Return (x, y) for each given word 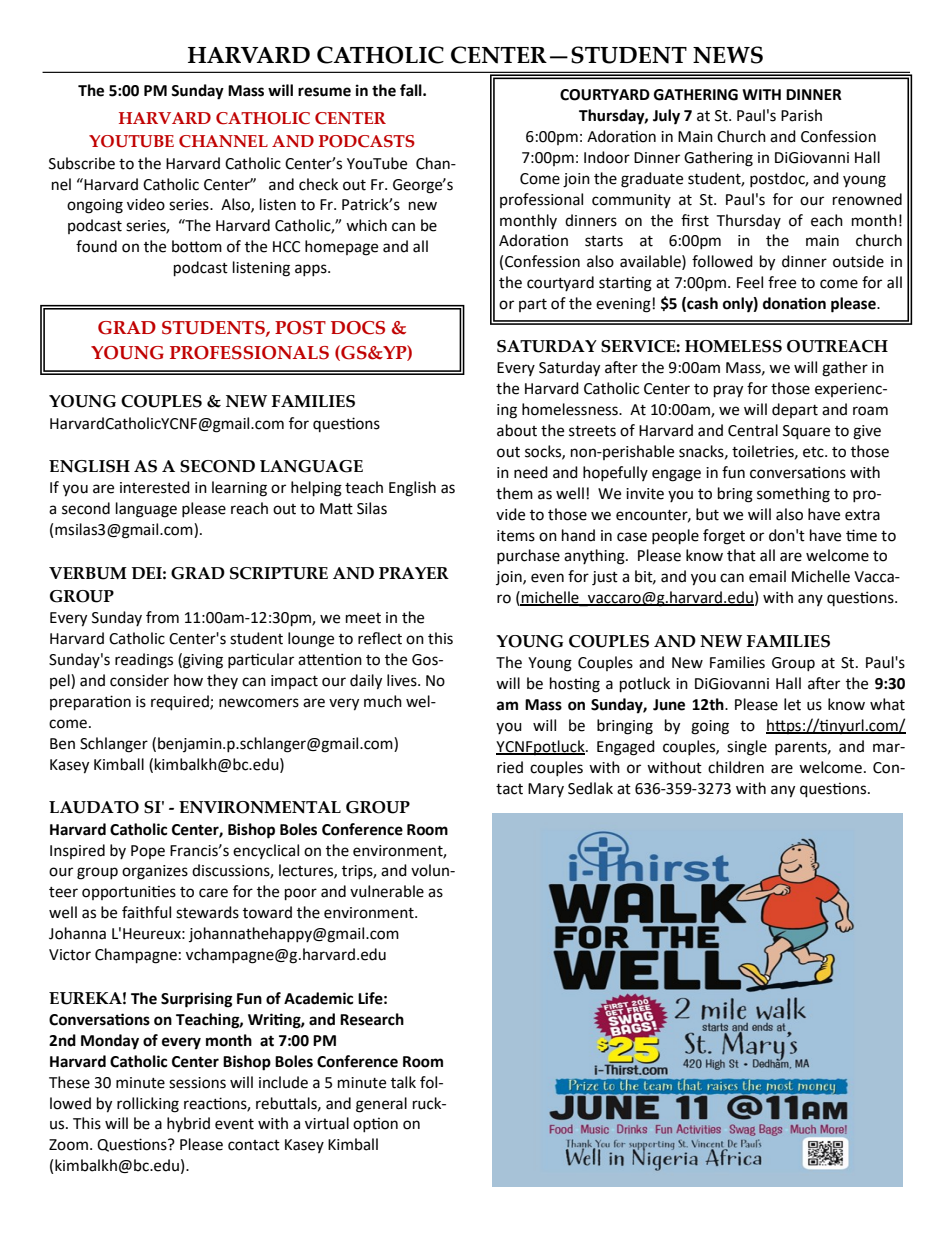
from (162, 617)
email (767, 576)
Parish (801, 115)
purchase (528, 556)
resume (324, 92)
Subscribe (82, 163)
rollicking (148, 1105)
